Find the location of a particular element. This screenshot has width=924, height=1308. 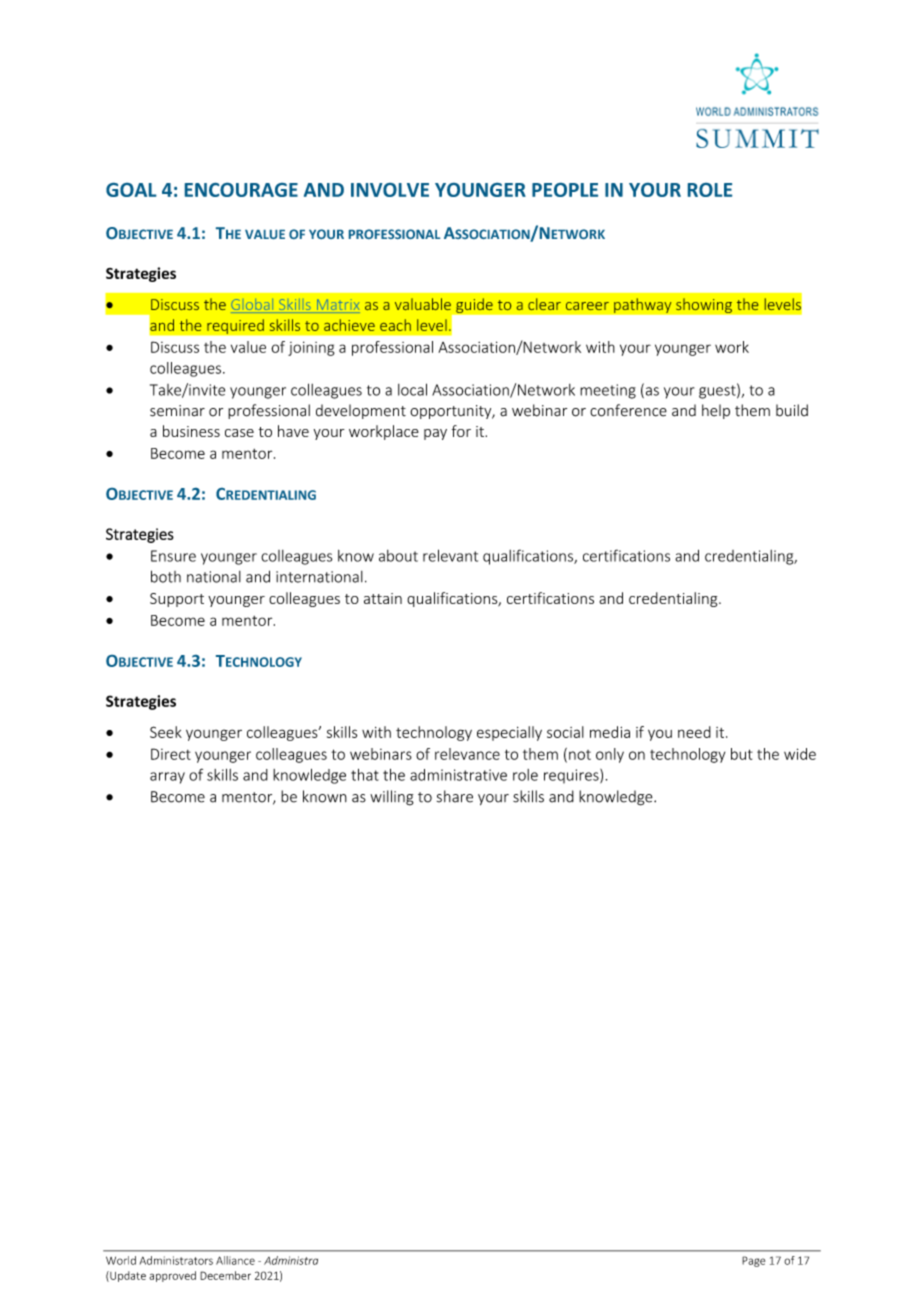

business is located at coordinates (191, 431).
